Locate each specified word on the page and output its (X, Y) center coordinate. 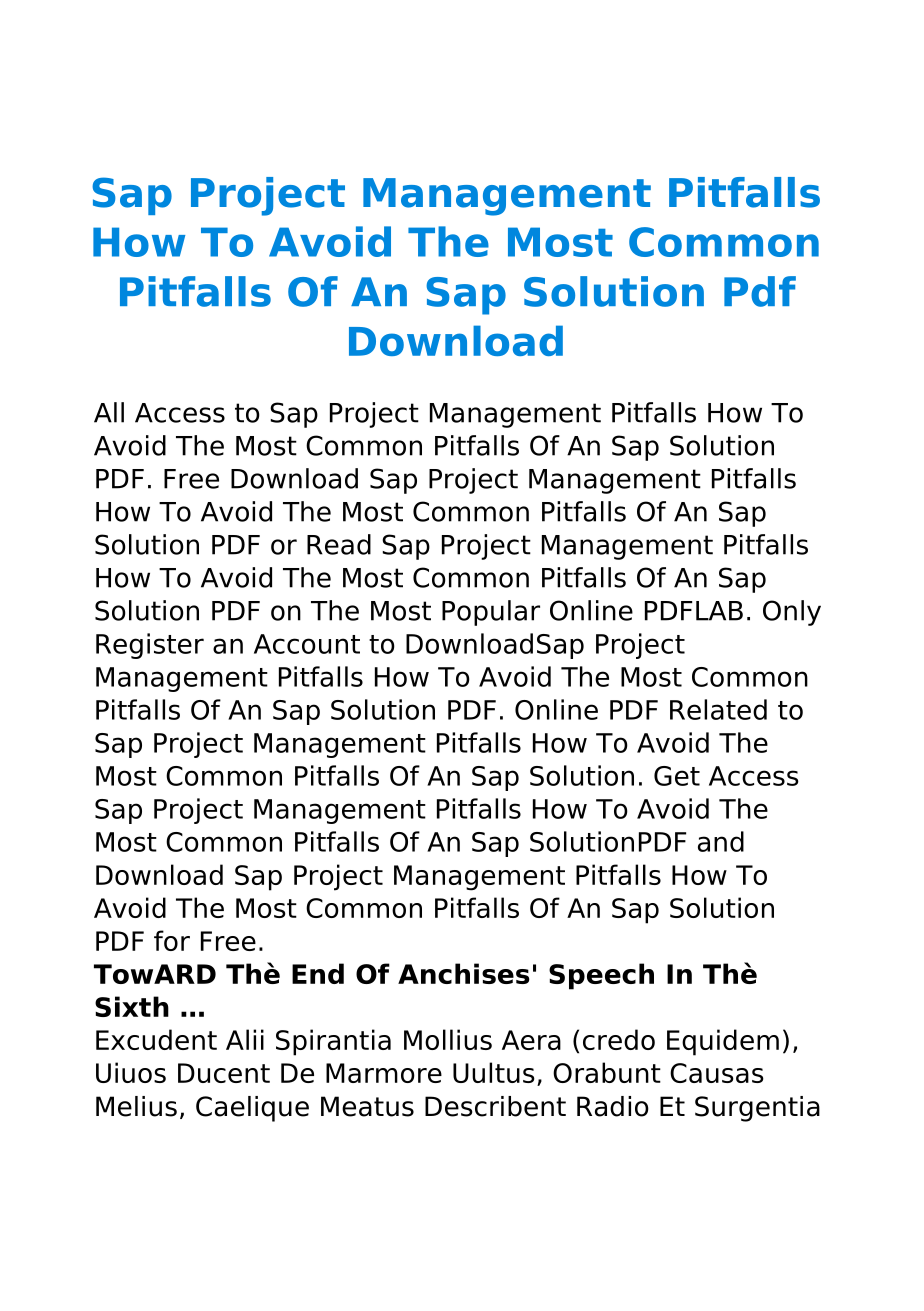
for (172, 940)
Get (677, 776)
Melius (136, 1106)
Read (339, 544)
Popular (491, 613)
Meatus (367, 1106)
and (721, 841)
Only (792, 613)
